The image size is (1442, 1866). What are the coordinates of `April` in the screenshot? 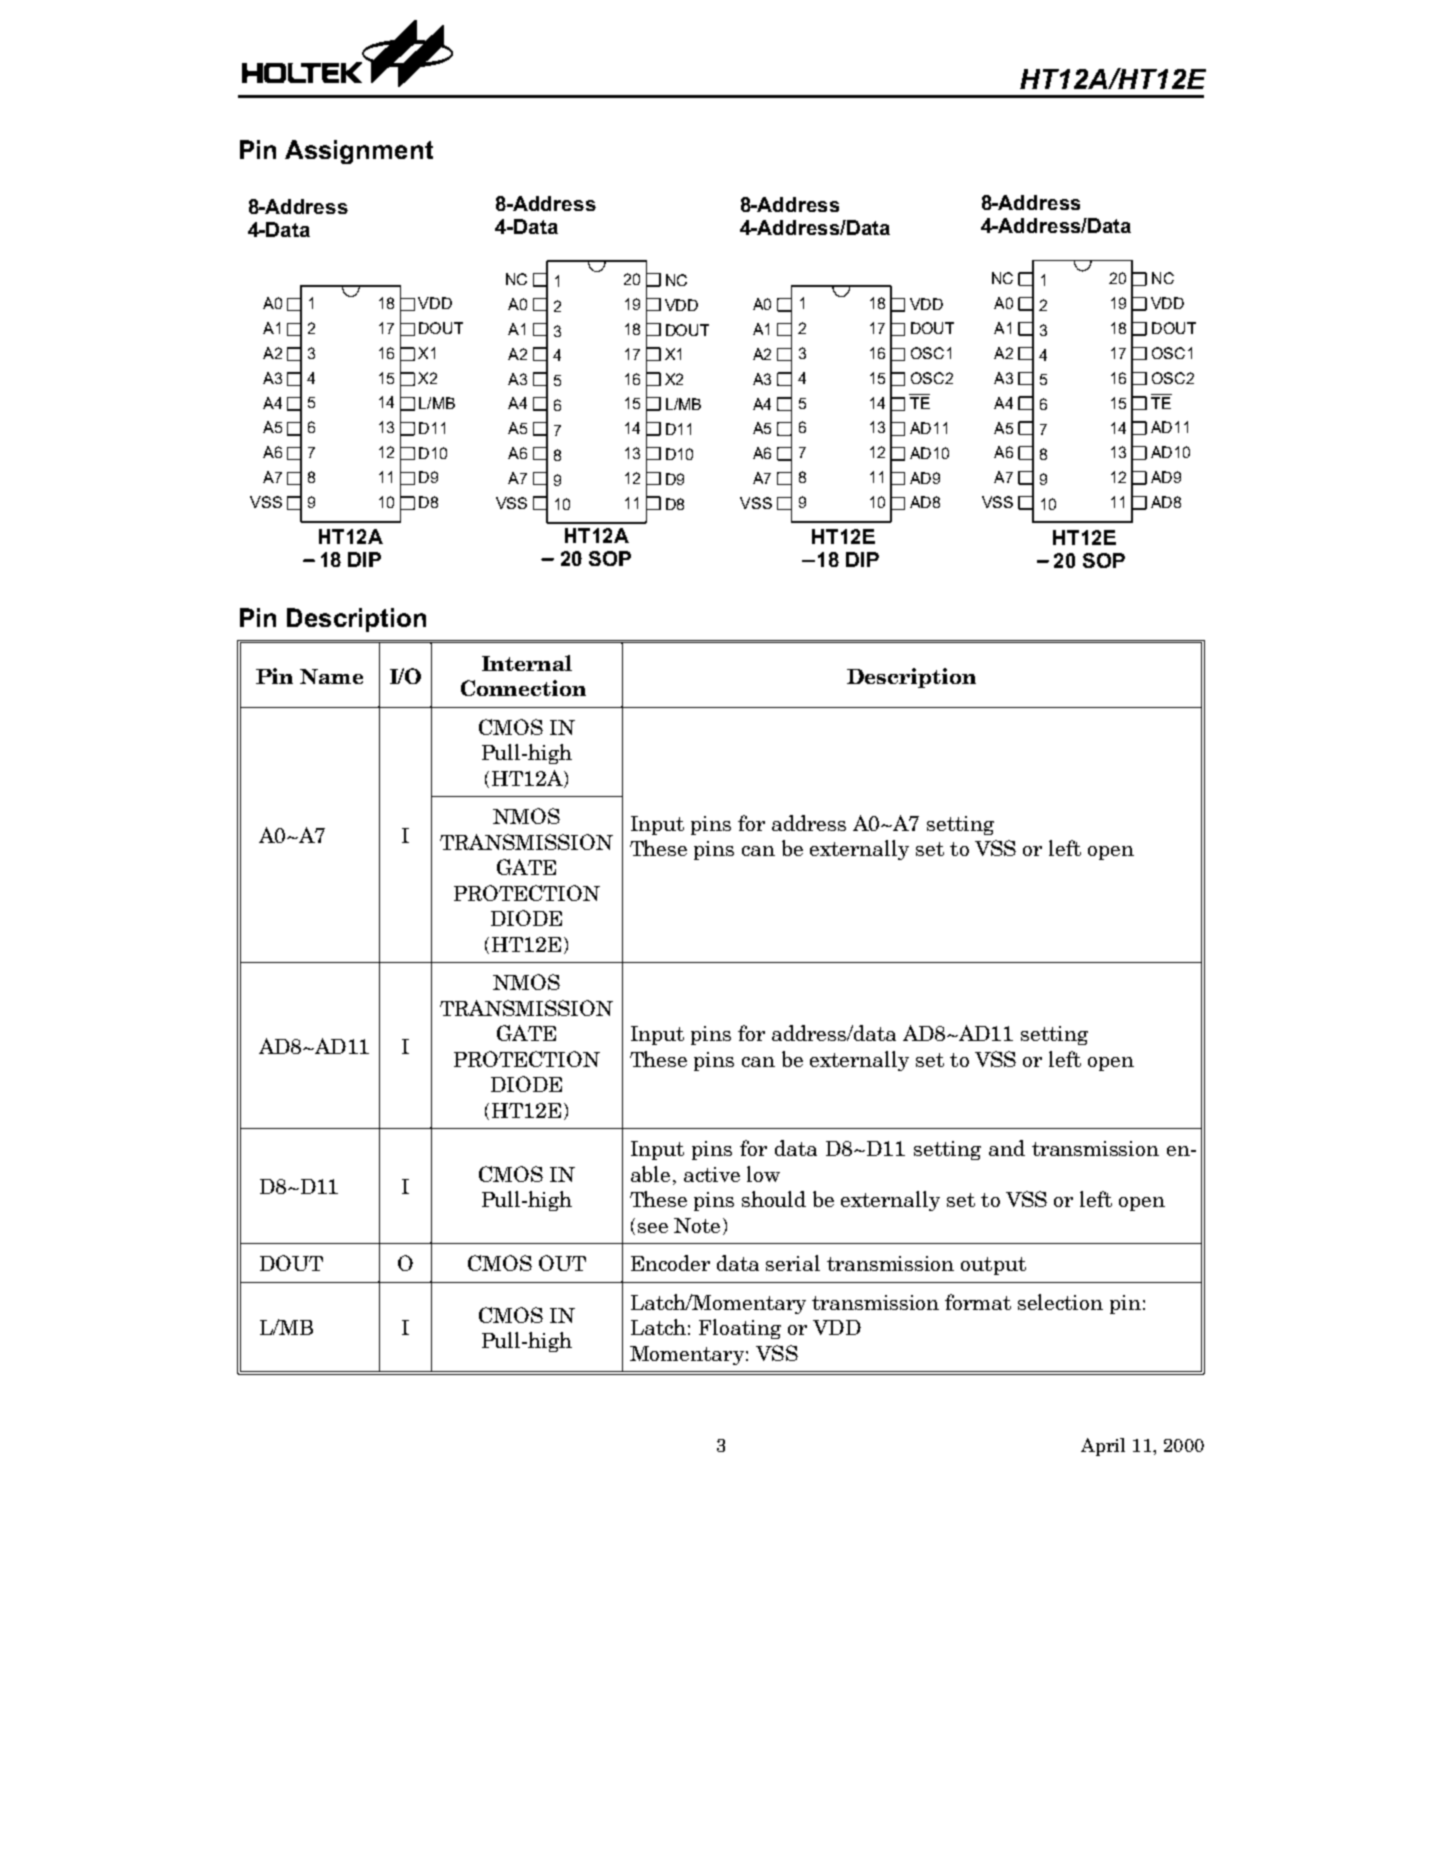 It's located at (1103, 1447).
